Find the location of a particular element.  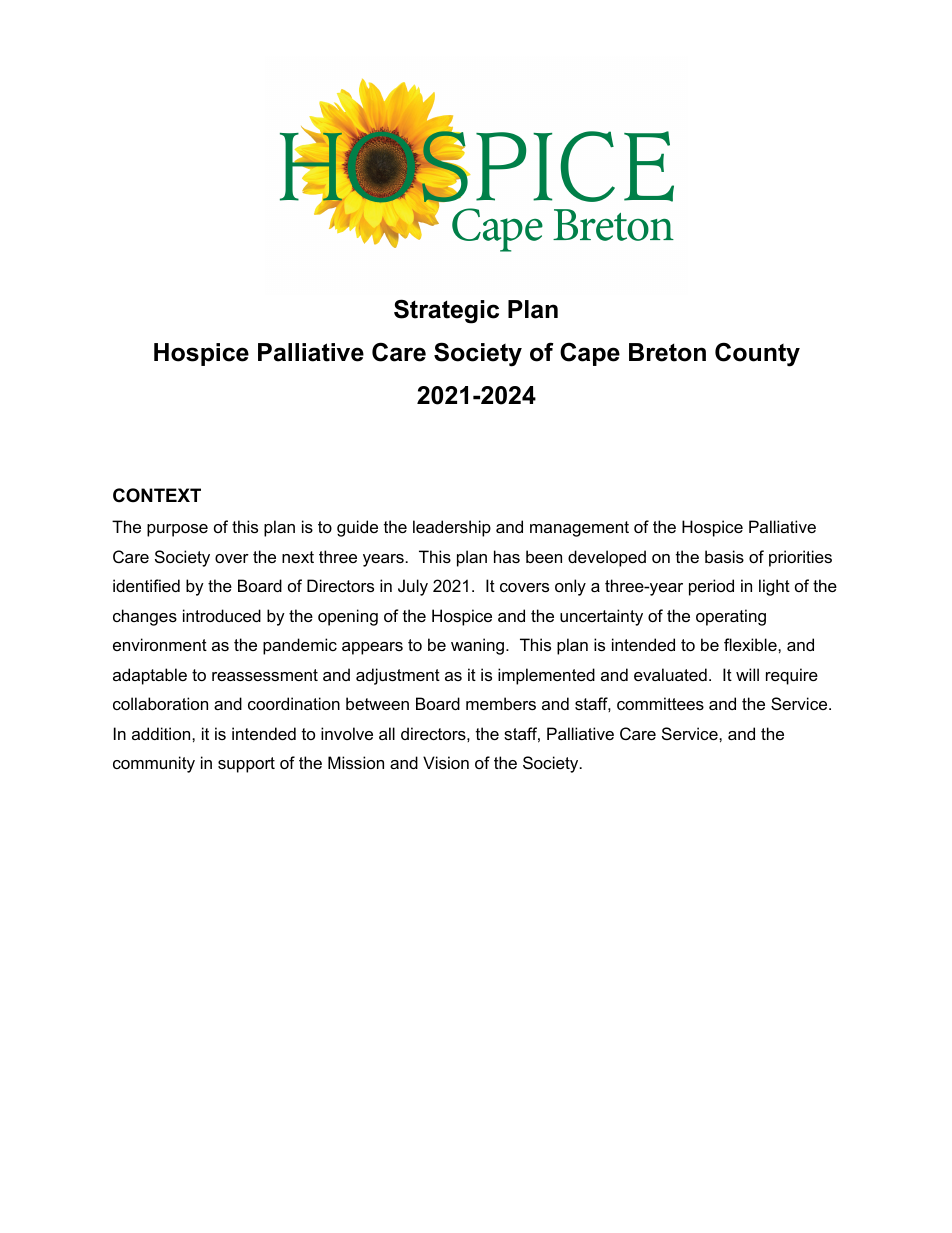

support is located at coordinates (246, 765).
